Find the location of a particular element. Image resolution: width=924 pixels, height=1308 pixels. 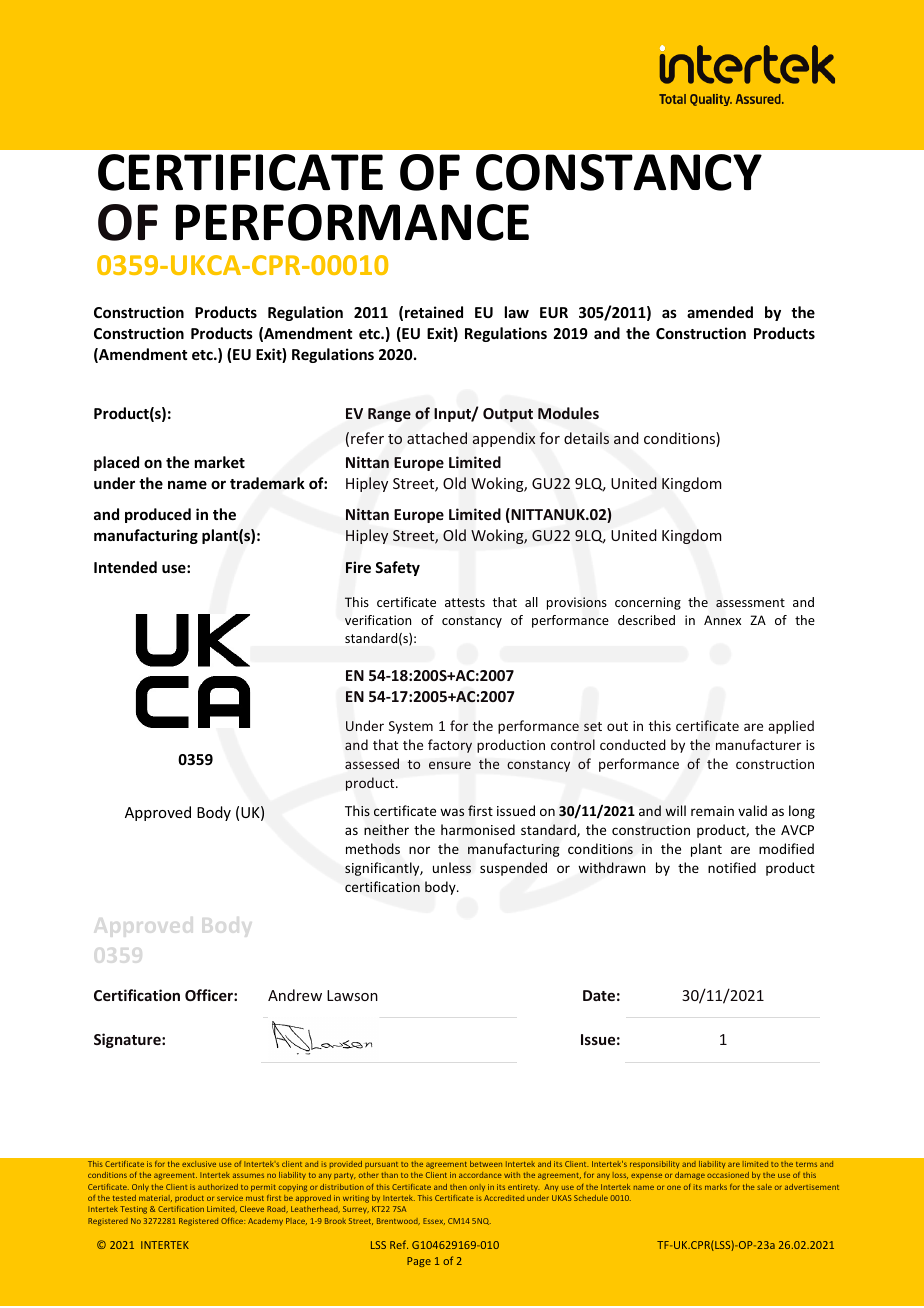

retained is located at coordinates (434, 312).
